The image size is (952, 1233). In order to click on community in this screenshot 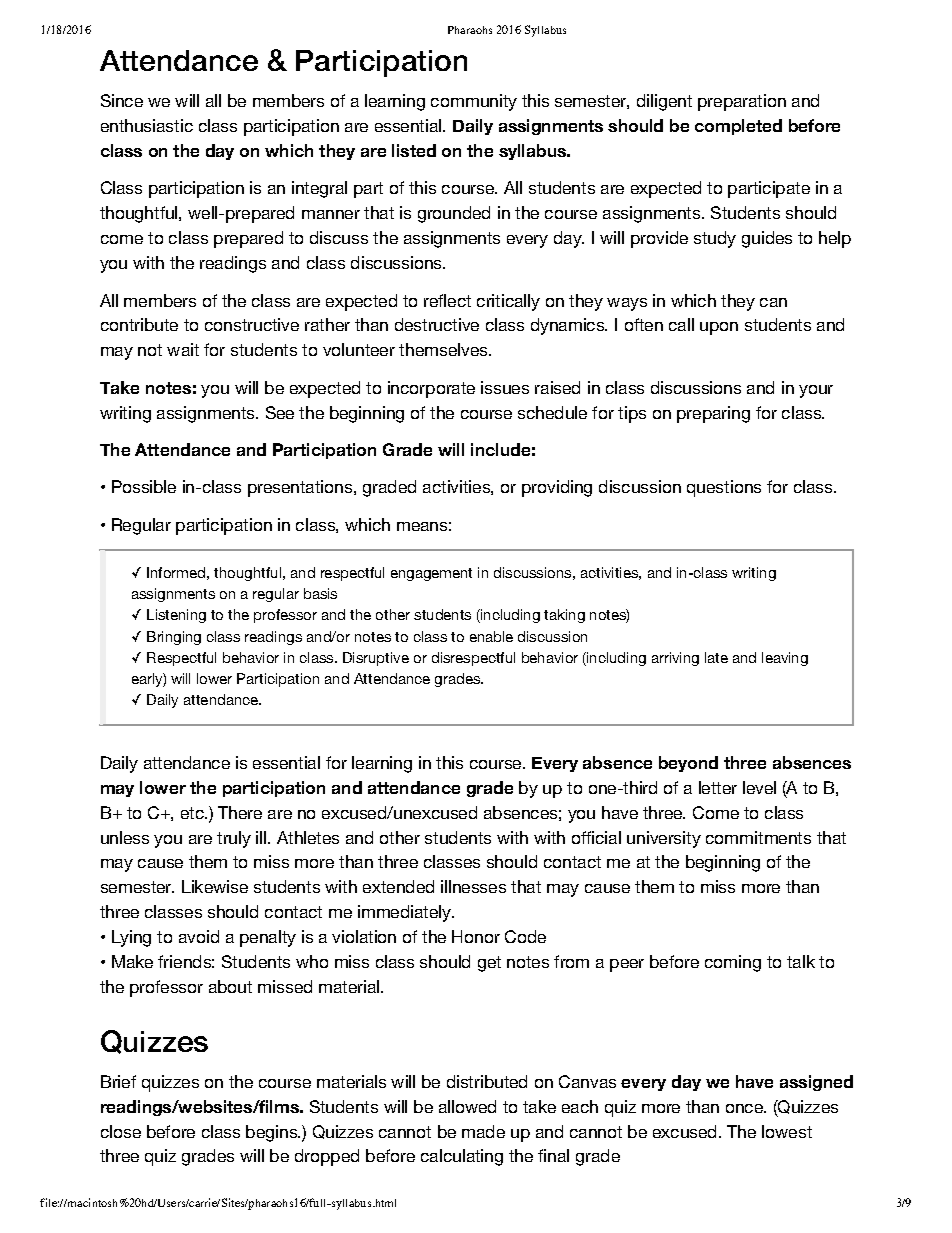, I will do `click(474, 102)`.
